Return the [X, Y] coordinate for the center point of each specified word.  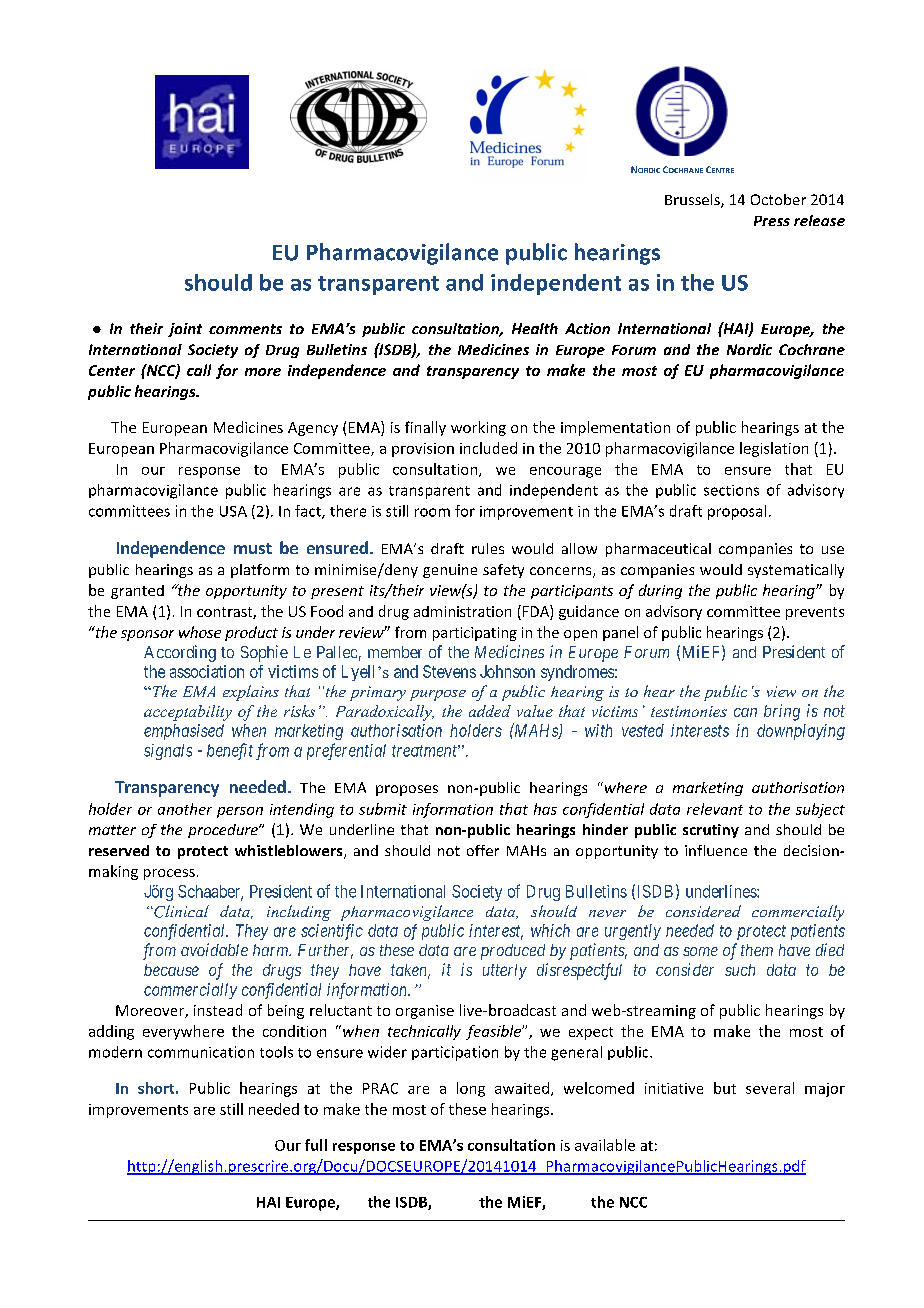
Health [535, 328]
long [471, 1089]
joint [185, 330]
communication [201, 1052]
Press [772, 221]
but [725, 1088]
